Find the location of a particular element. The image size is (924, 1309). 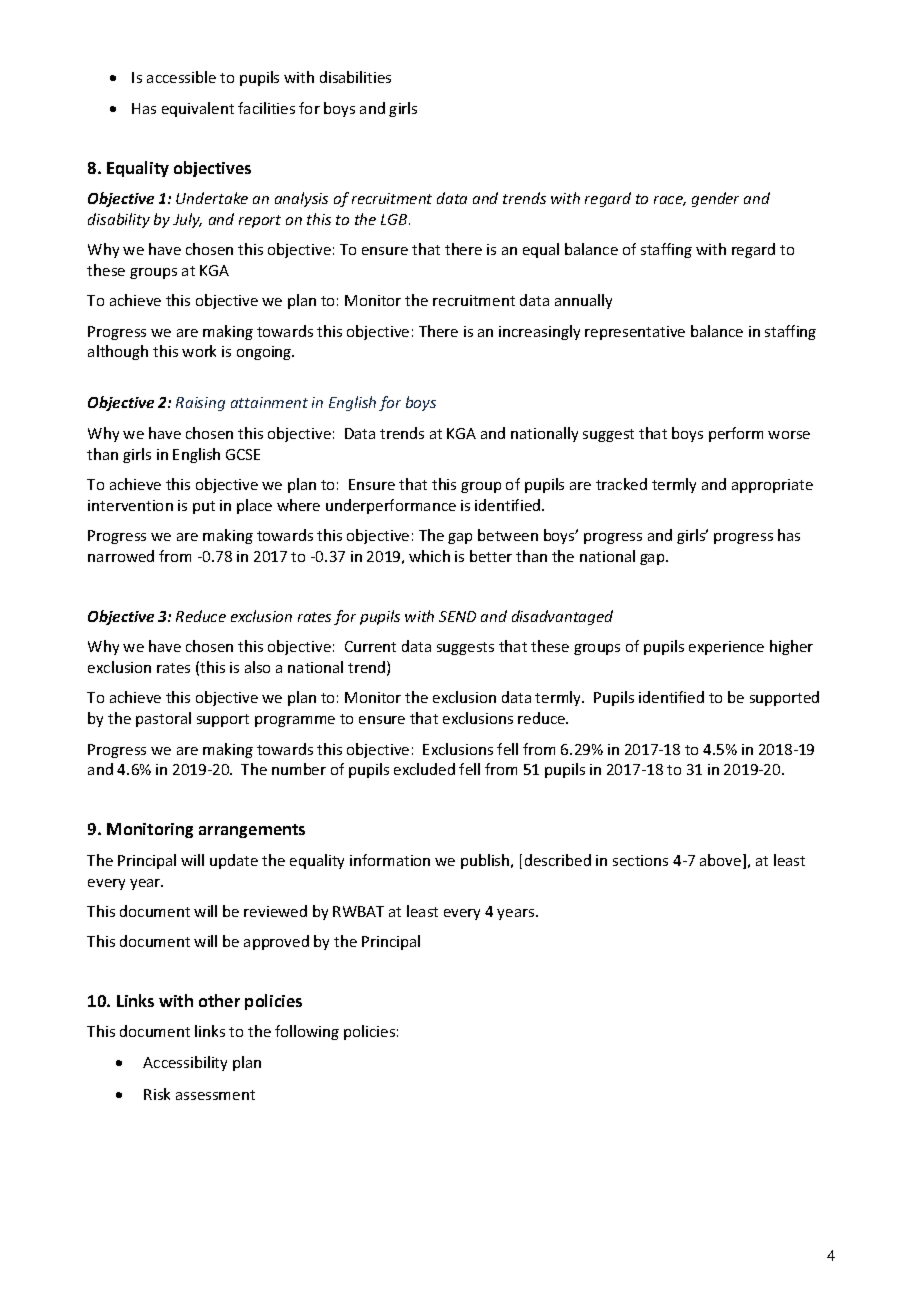

gender is located at coordinates (715, 199).
